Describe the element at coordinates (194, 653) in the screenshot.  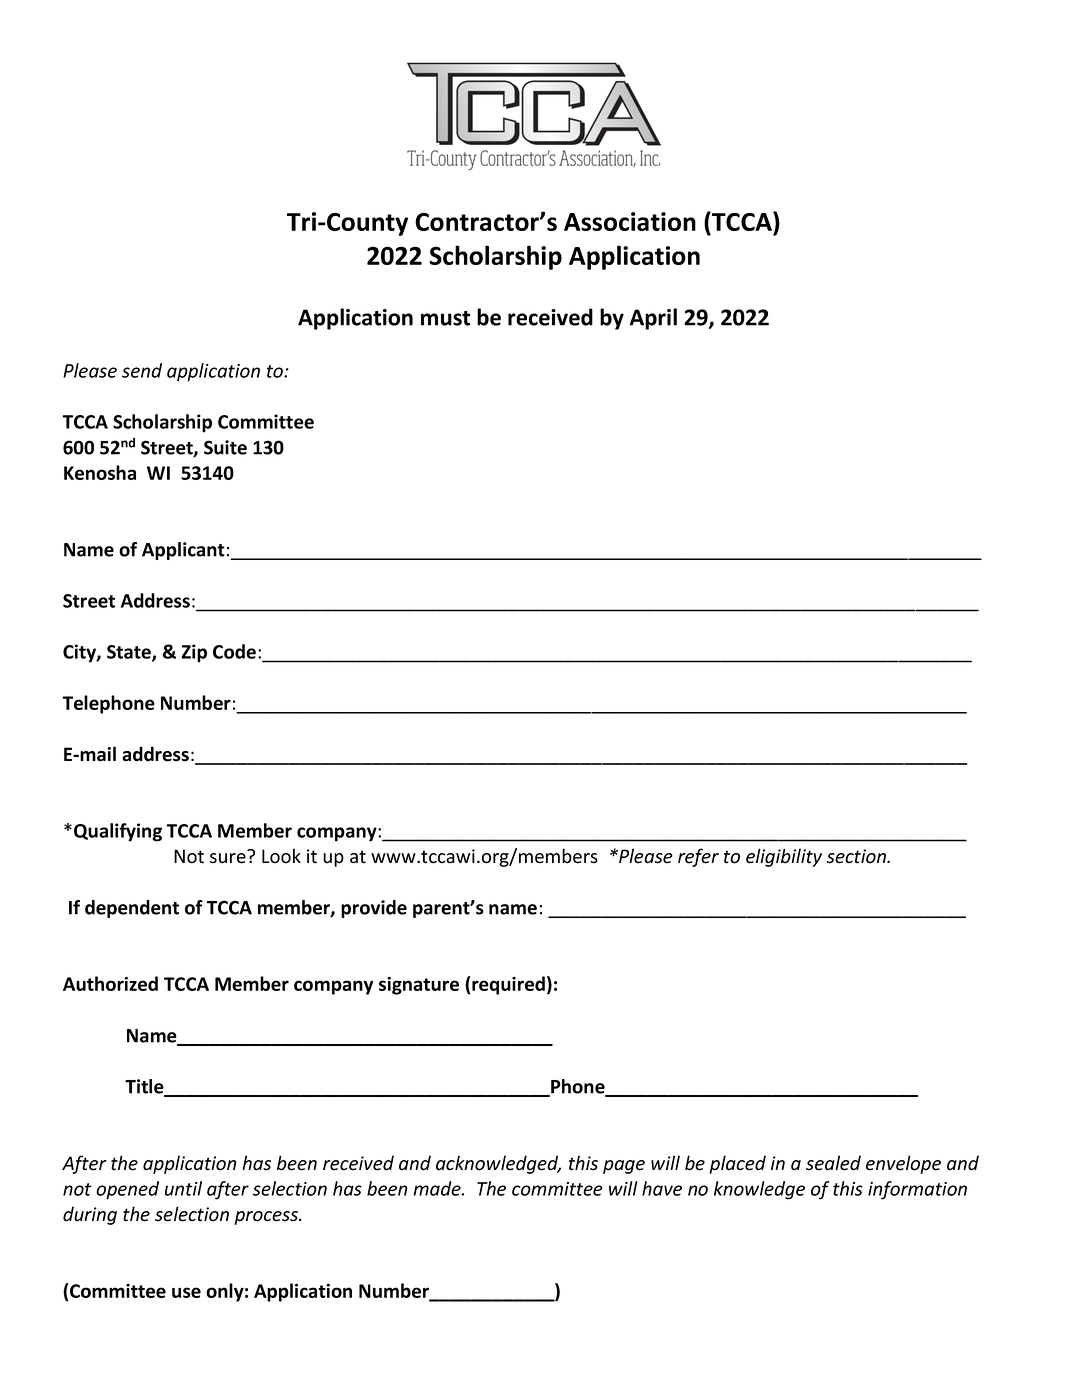
I see `Zip` at that location.
